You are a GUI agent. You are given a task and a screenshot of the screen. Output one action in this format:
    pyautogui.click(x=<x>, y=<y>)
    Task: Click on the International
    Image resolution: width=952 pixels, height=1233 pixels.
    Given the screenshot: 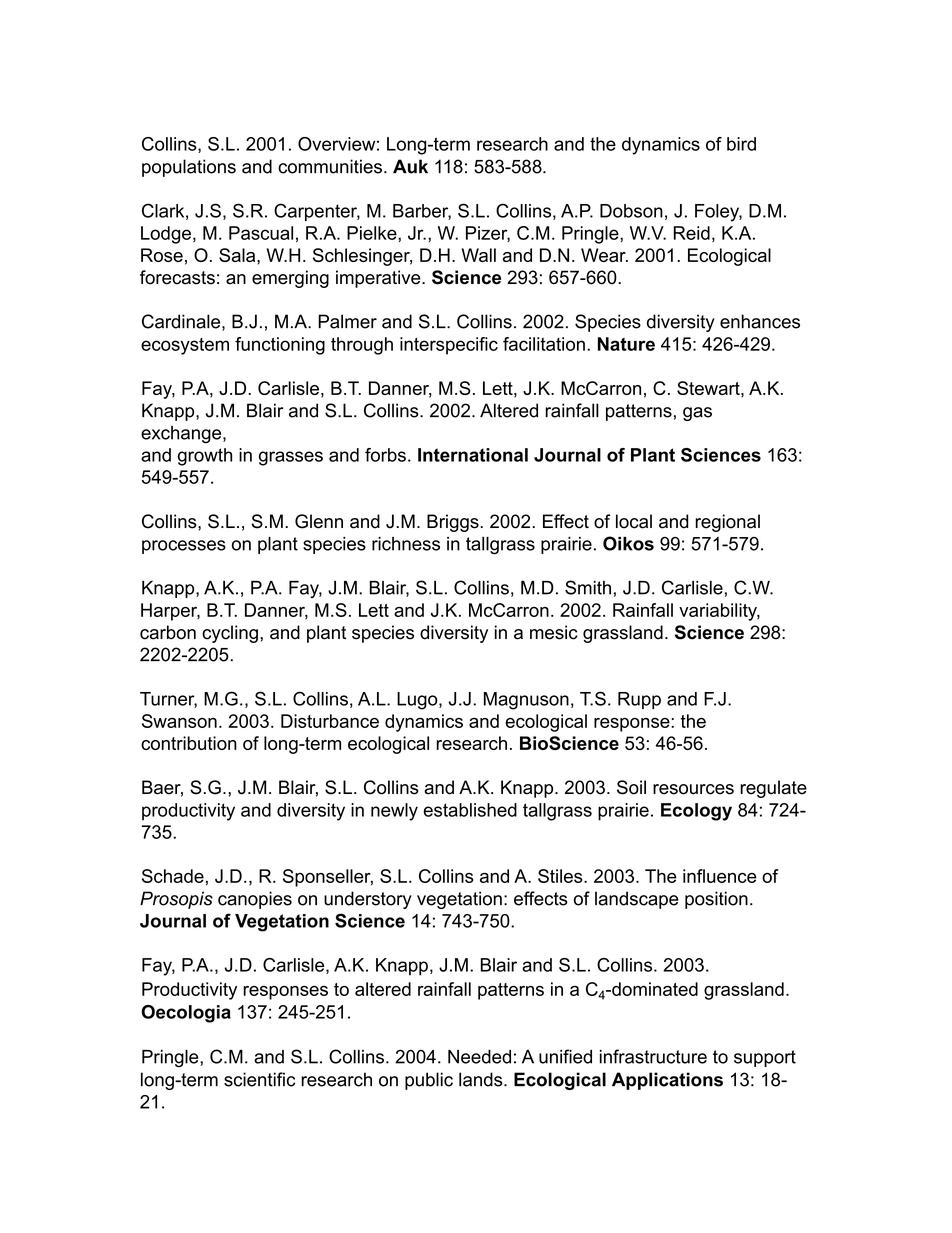 What is the action you would take?
    pyautogui.click(x=473, y=455)
